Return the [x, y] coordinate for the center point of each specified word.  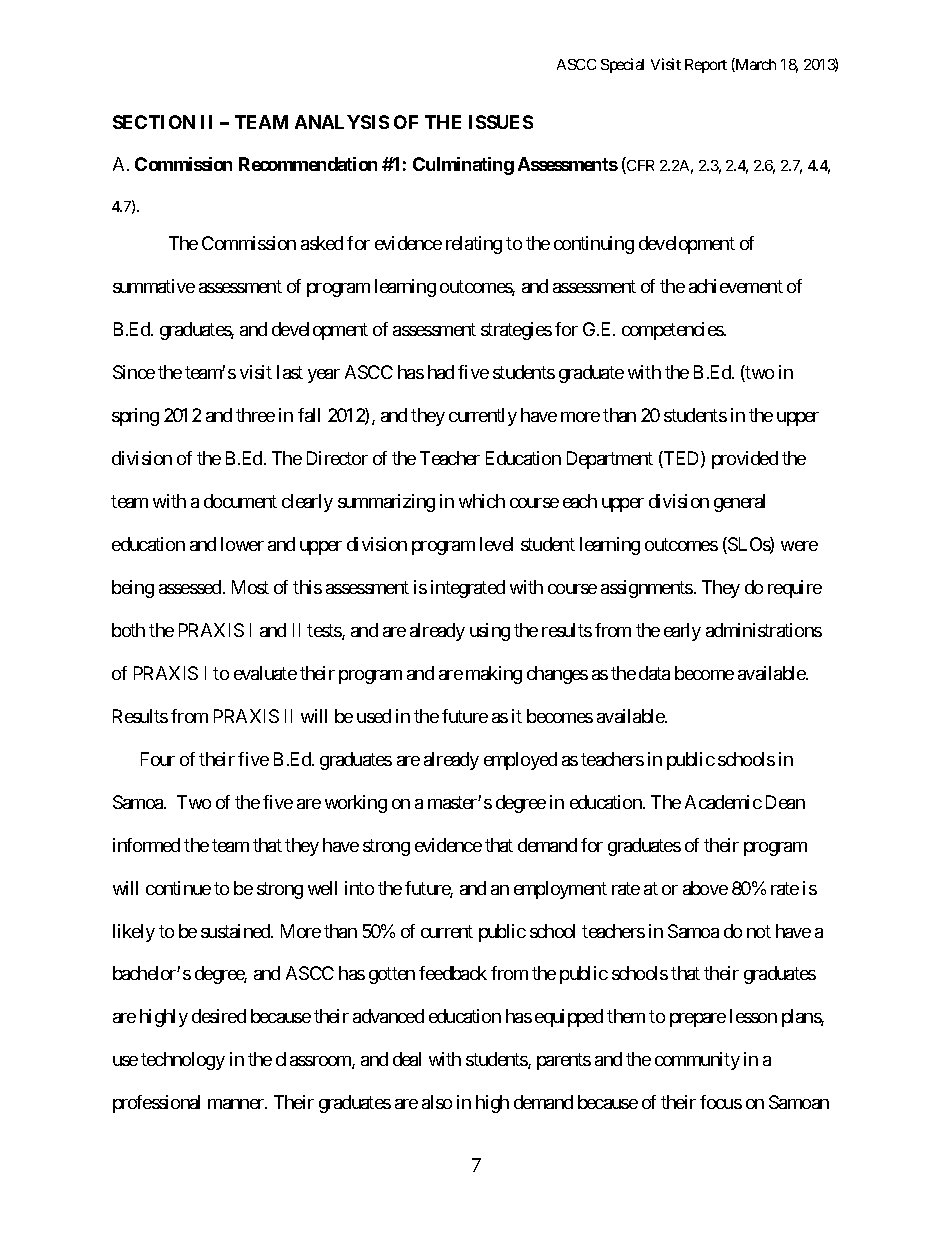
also [437, 1102]
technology [183, 1061]
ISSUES [501, 122]
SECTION [154, 122]
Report [706, 66]
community [697, 1061]
